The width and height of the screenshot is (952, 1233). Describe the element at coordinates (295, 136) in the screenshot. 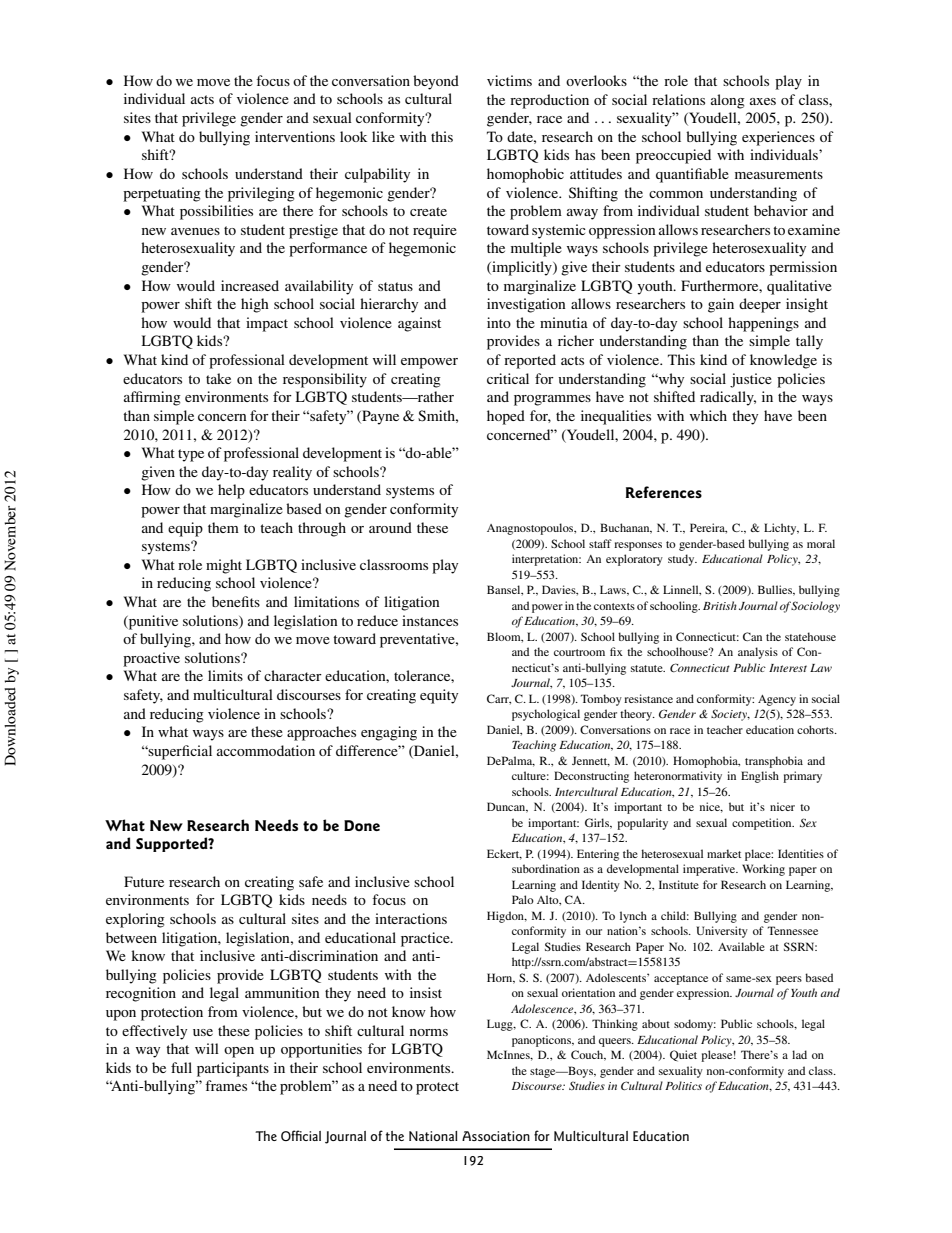

I see `interventions` at that location.
